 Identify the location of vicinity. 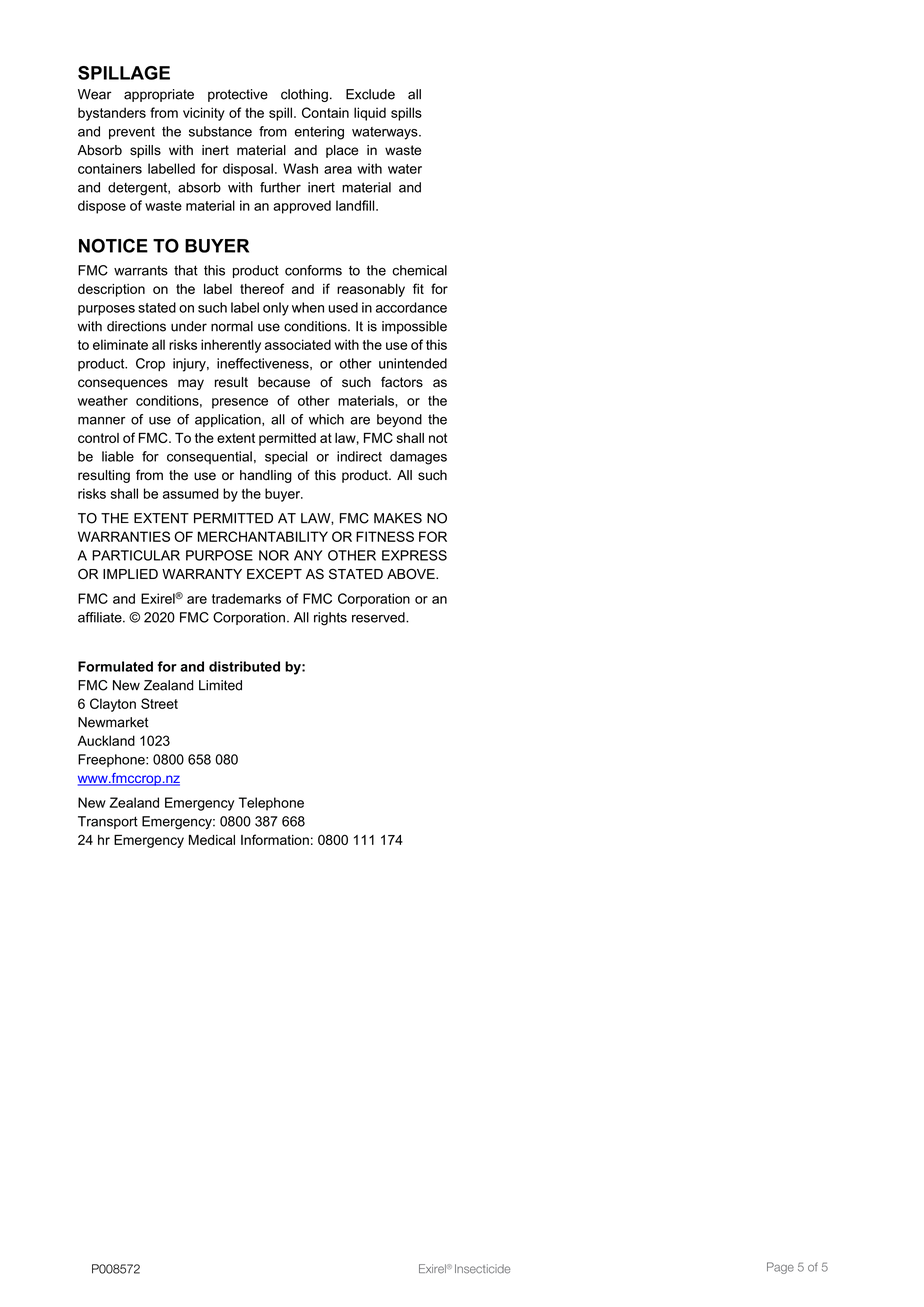
(204, 114).
